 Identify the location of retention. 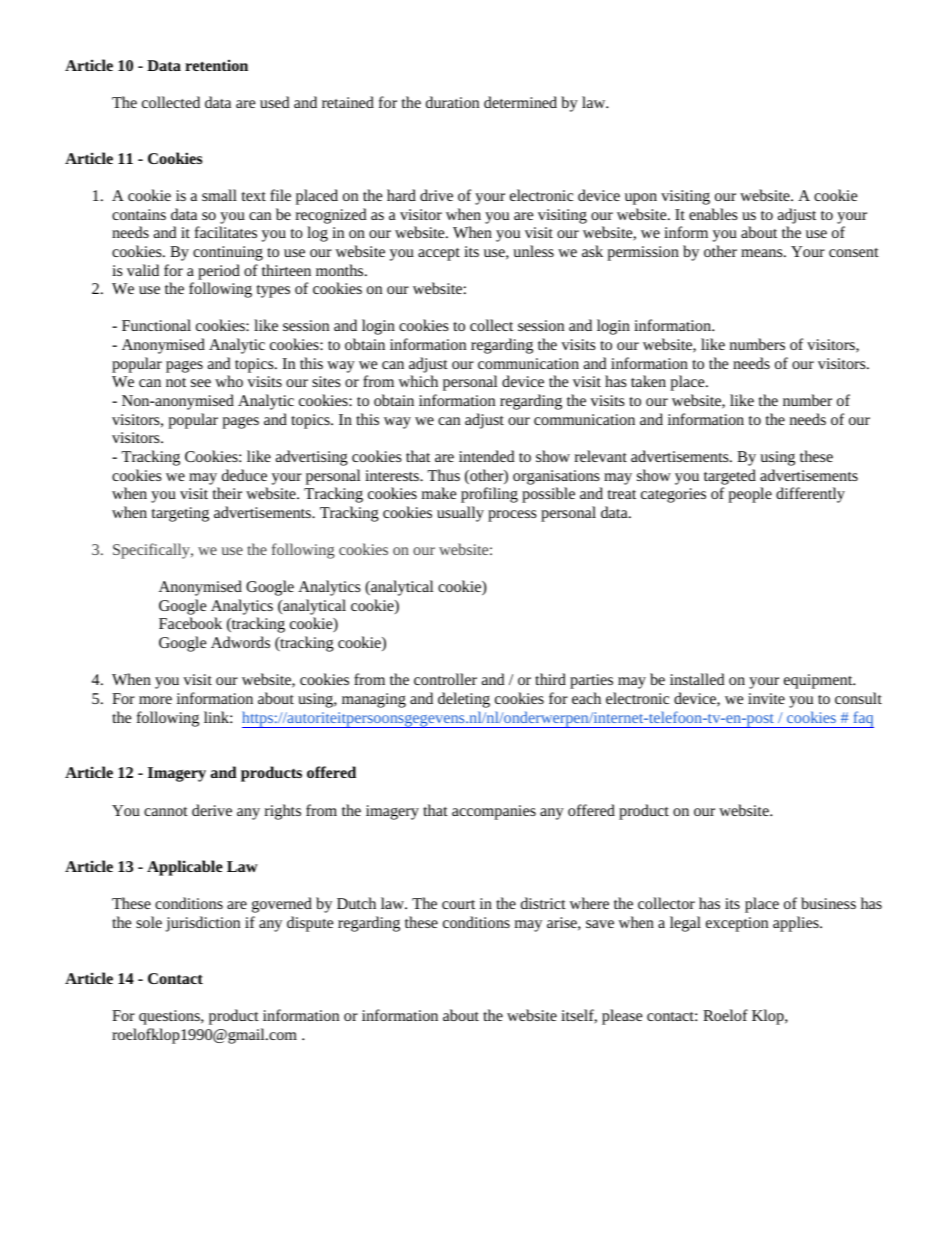
(216, 65).
